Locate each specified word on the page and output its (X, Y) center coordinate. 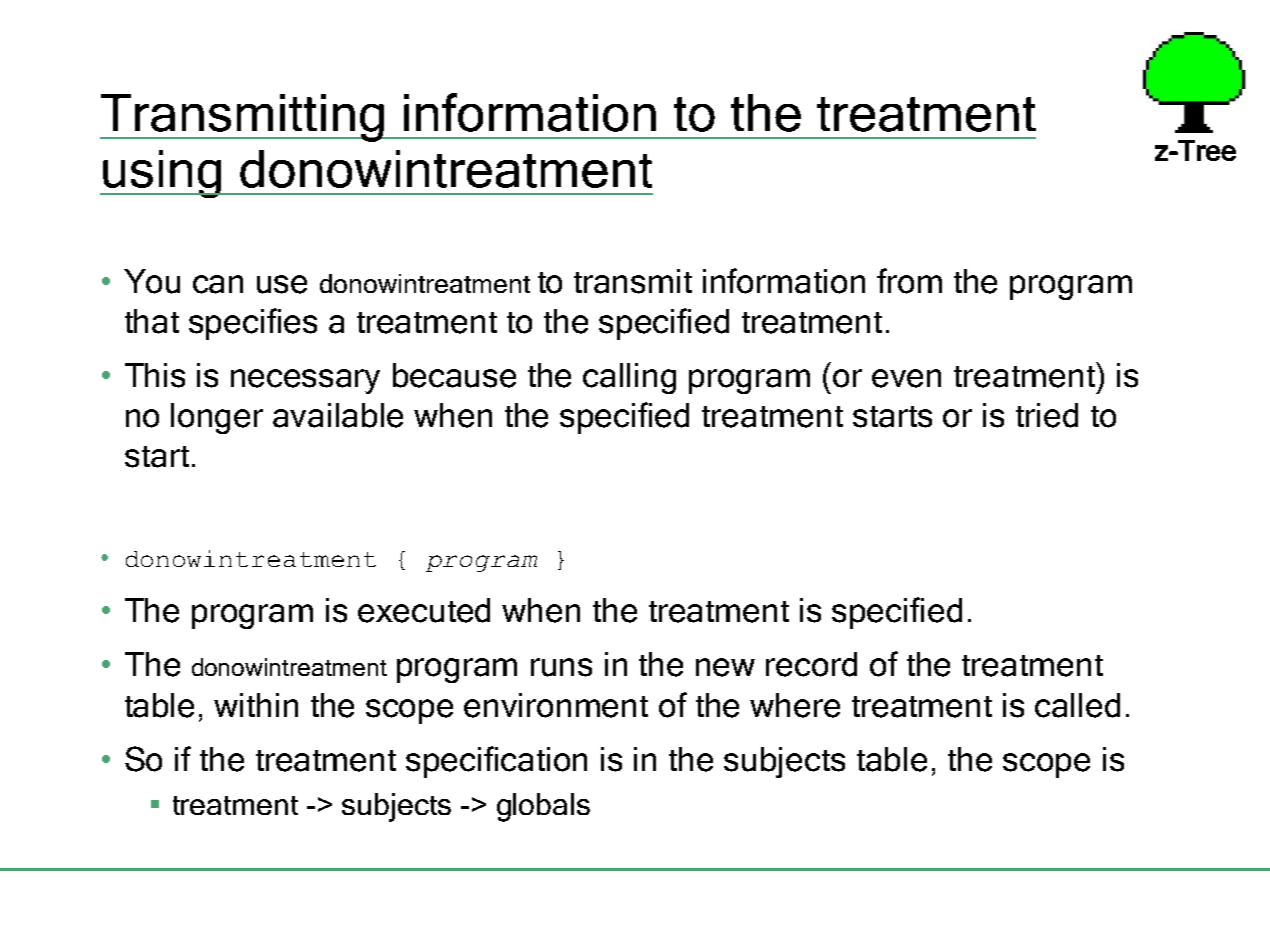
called (1077, 705)
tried (1047, 415)
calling (629, 378)
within (256, 705)
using (162, 174)
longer (217, 418)
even (906, 378)
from (909, 281)
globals (543, 807)
